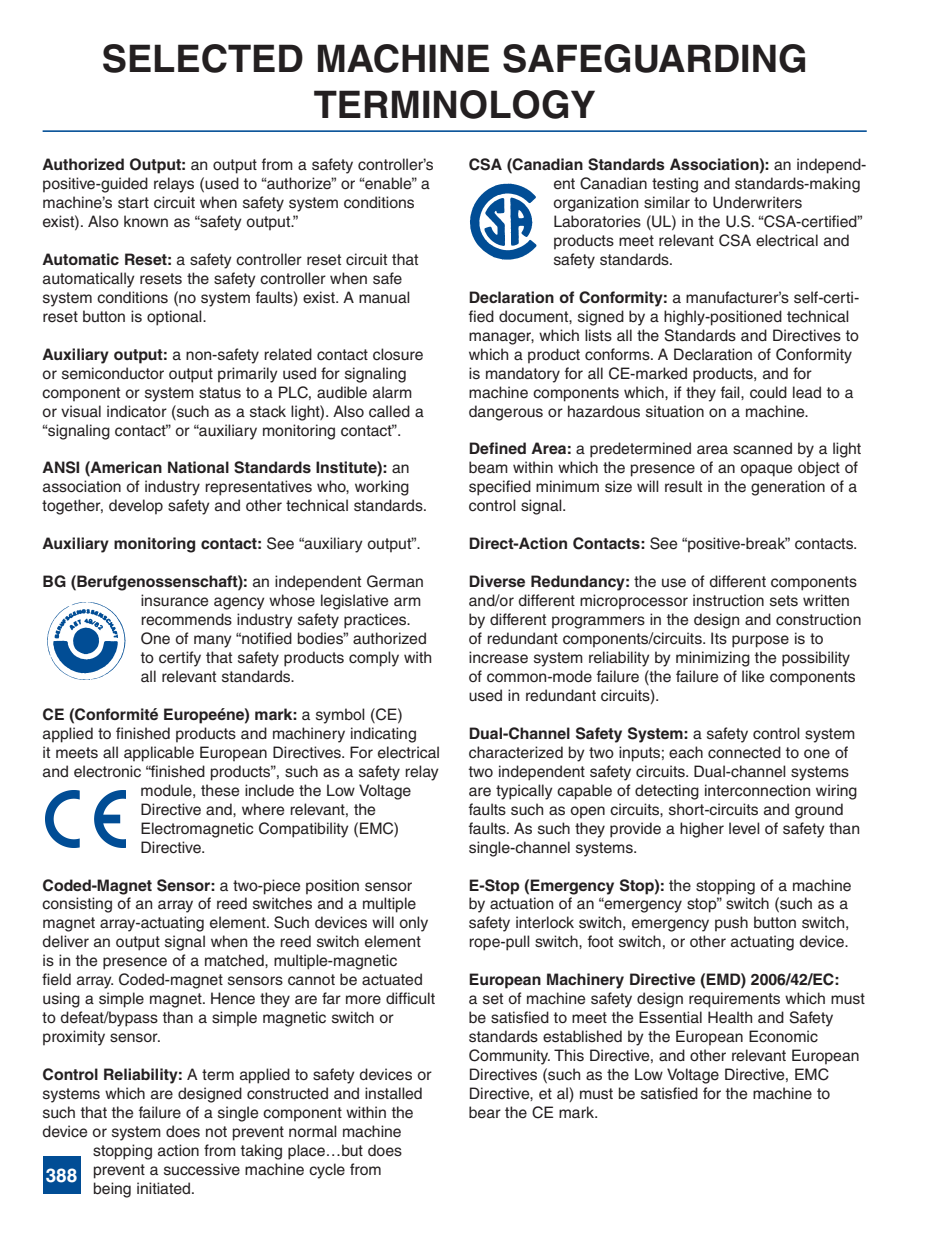 Image resolution: width=952 pixels, height=1237 pixels. I want to click on manual, so click(384, 297).
